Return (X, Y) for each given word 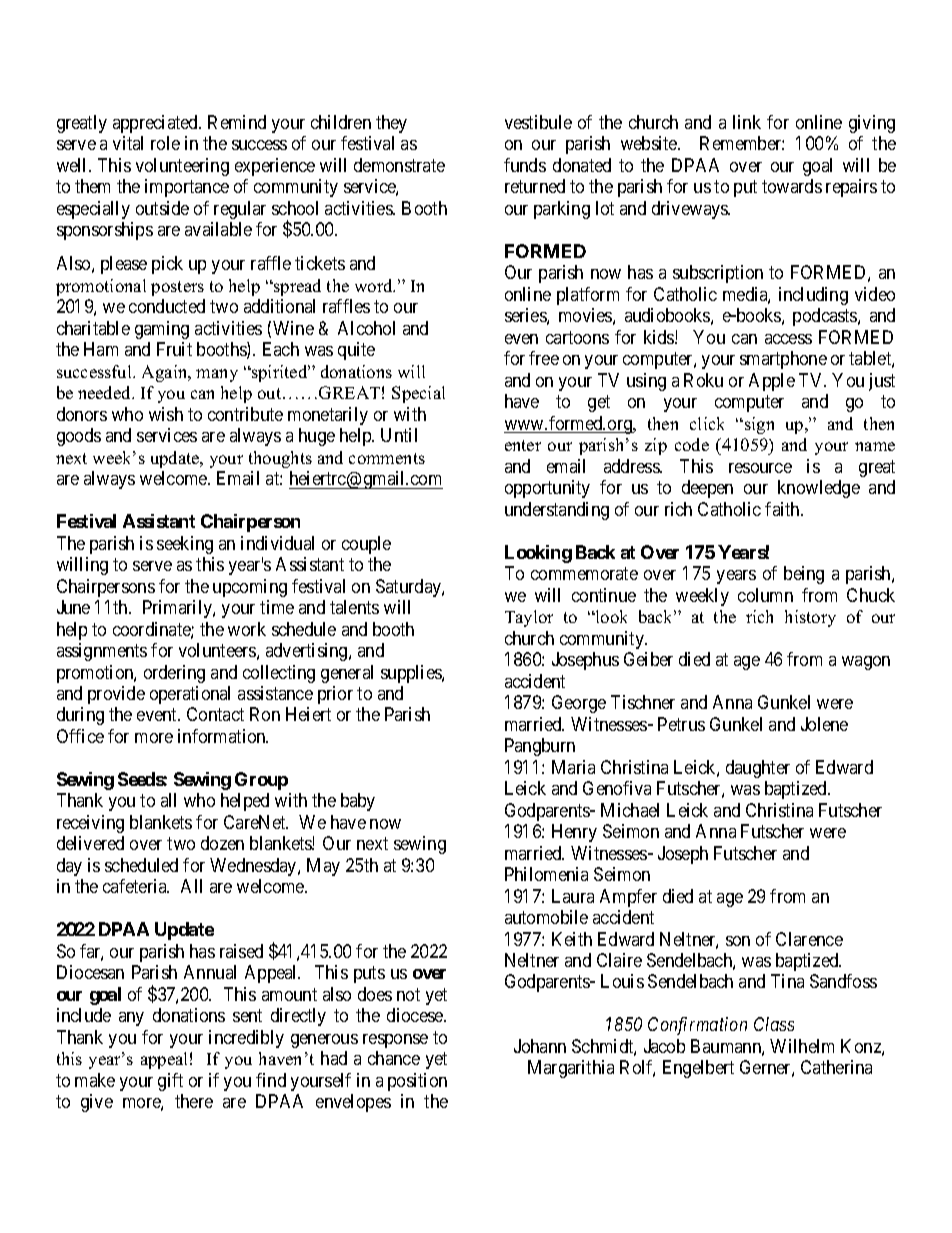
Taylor (529, 618)
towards (792, 186)
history (810, 618)
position (417, 1082)
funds (525, 165)
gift (170, 1082)
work (247, 629)
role (165, 143)
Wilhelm (802, 1046)
